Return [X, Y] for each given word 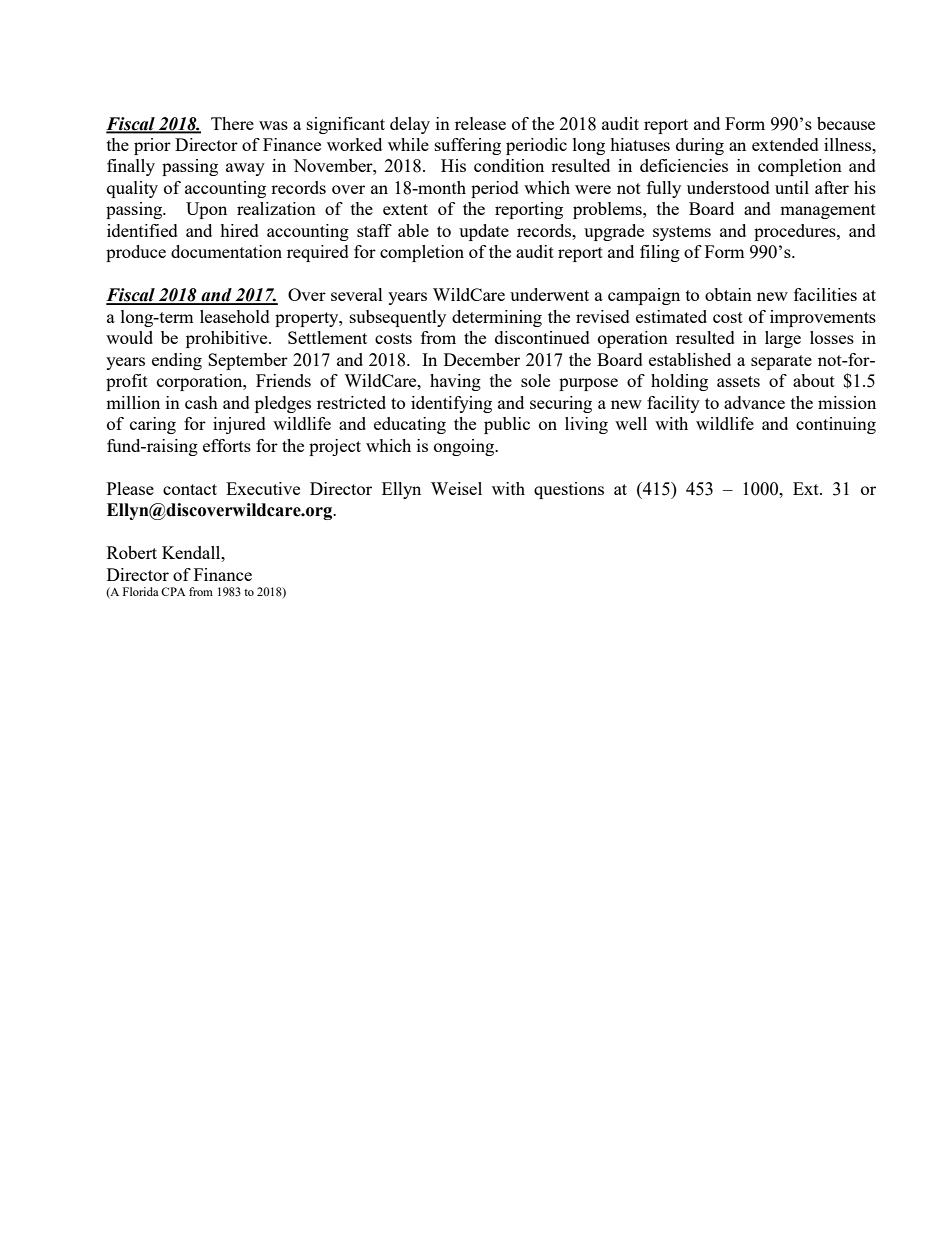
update [484, 232]
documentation [226, 251]
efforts [227, 445]
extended [785, 144]
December [482, 359]
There [232, 123]
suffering [468, 146]
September [248, 361]
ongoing [465, 447]
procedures [796, 232]
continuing [836, 425]
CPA [173, 591]
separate [781, 362]
